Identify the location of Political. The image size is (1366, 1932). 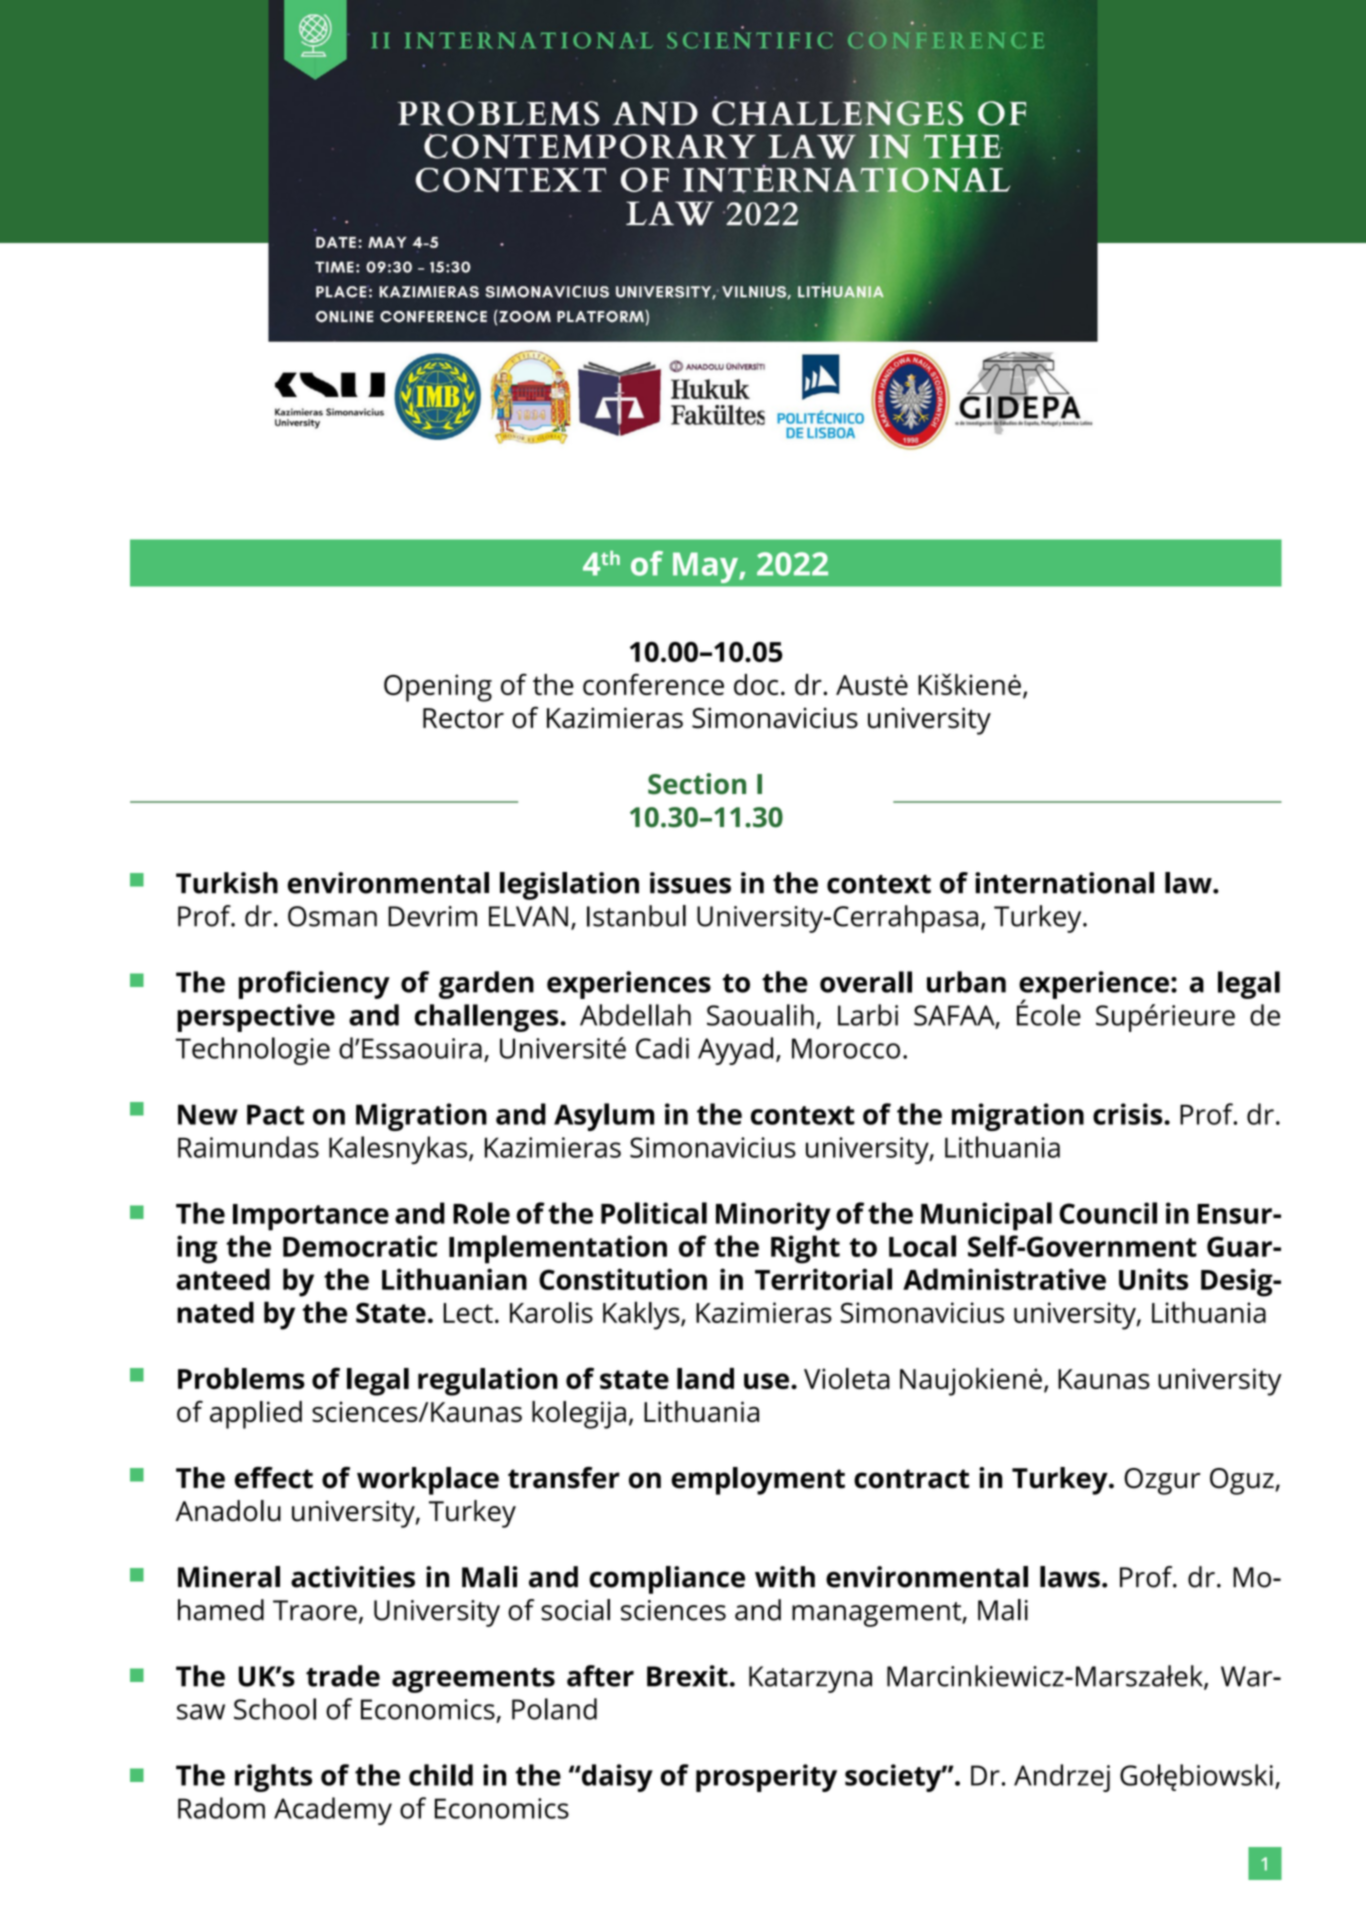
(654, 1213).
